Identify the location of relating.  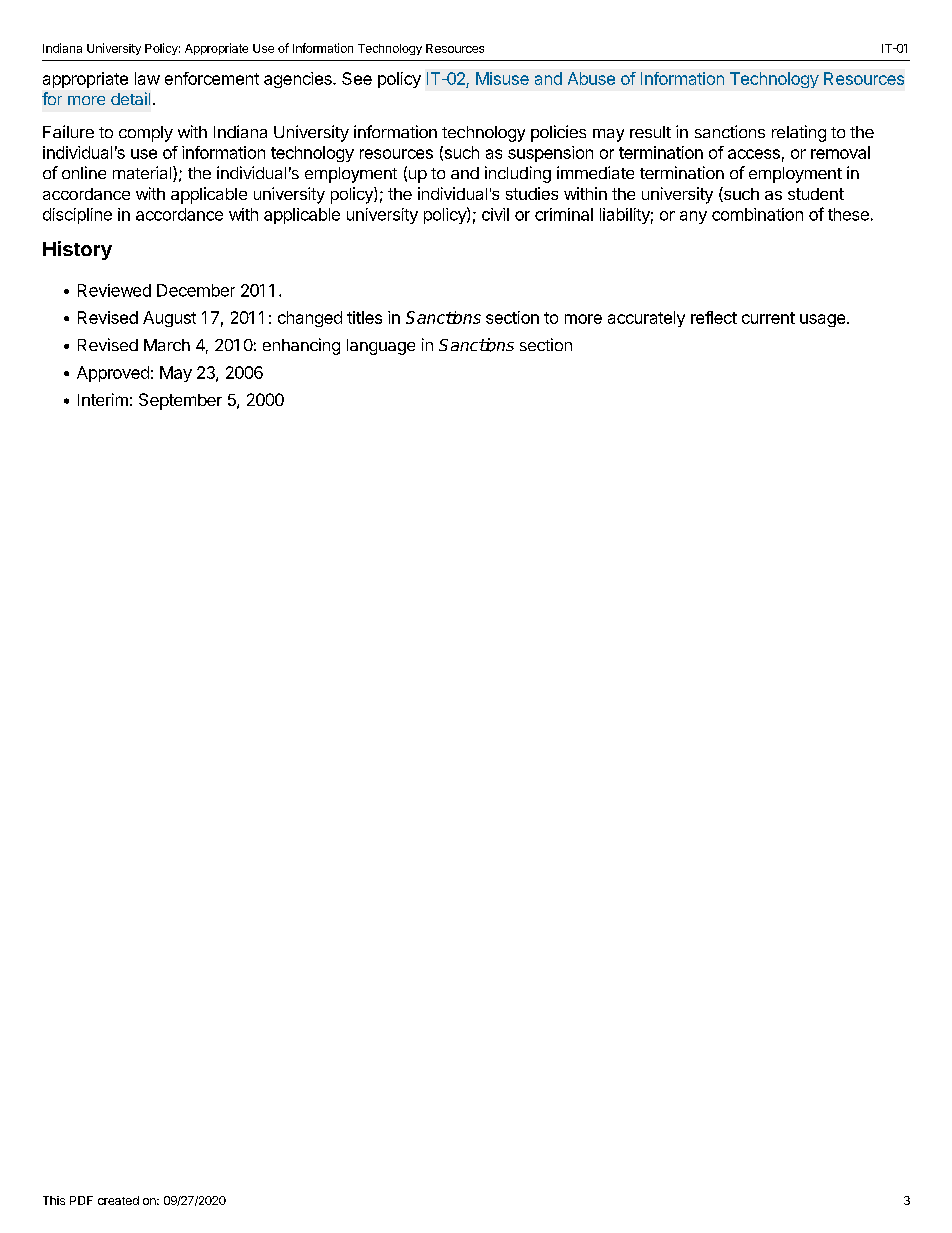
(799, 133).
